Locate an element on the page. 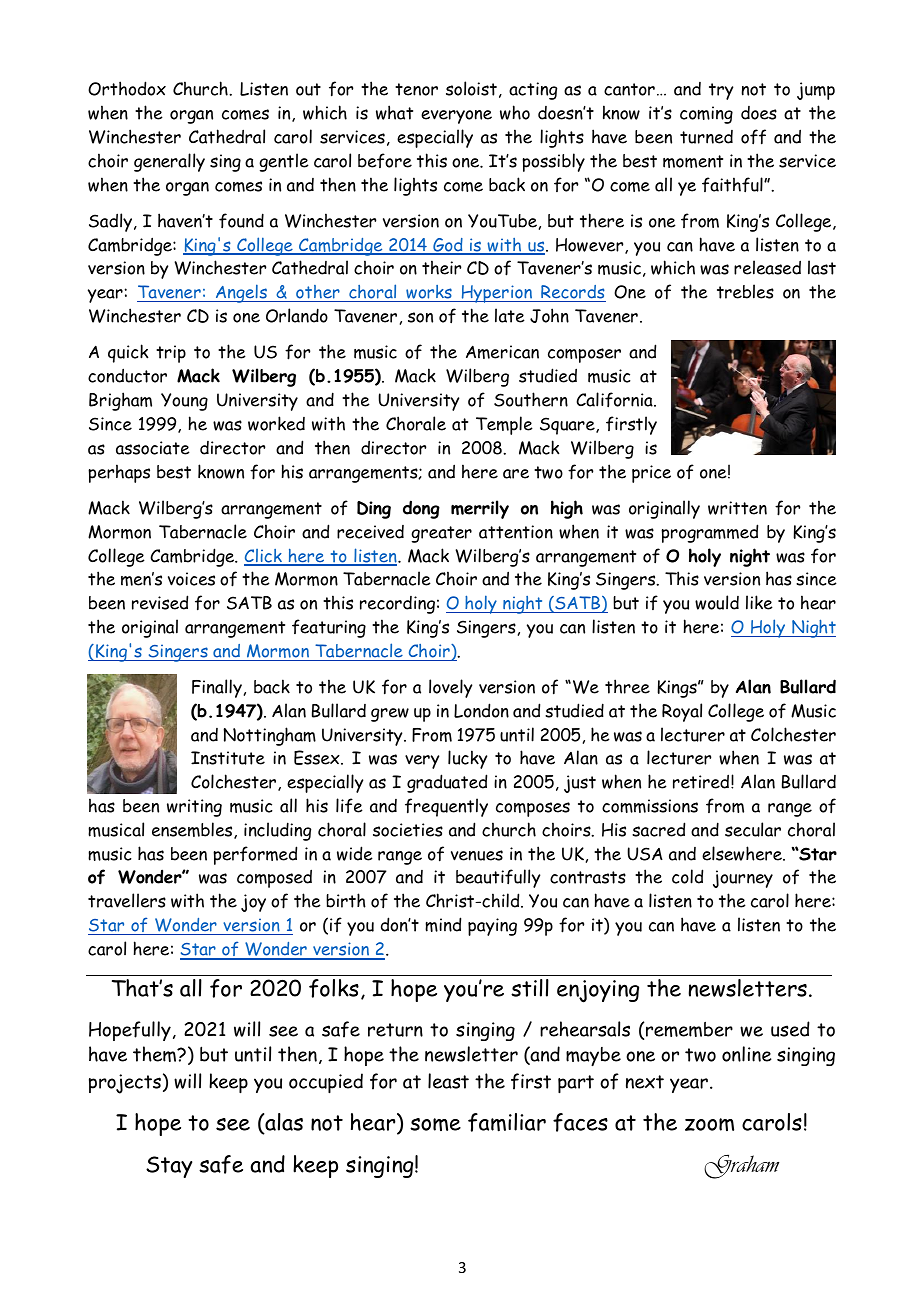 Image resolution: width=924 pixels, height=1308 pixels. some is located at coordinates (435, 1124).
